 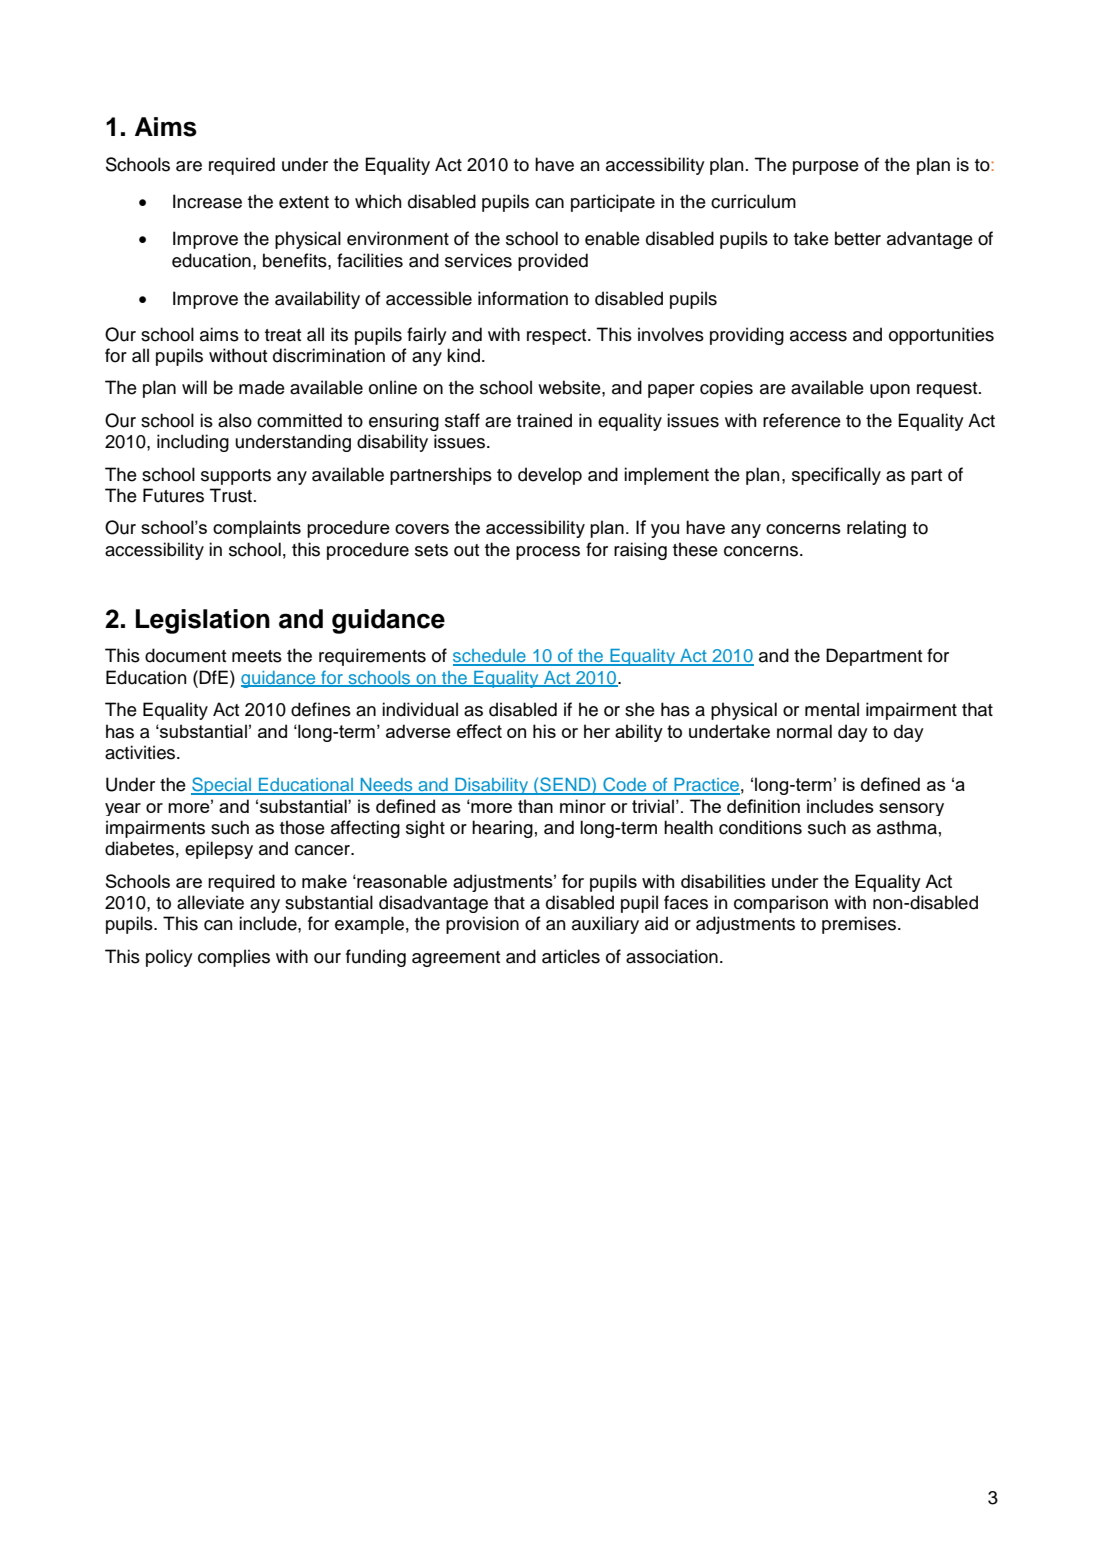 What do you see at coordinates (860, 925) in the screenshot?
I see `premises` at bounding box center [860, 925].
